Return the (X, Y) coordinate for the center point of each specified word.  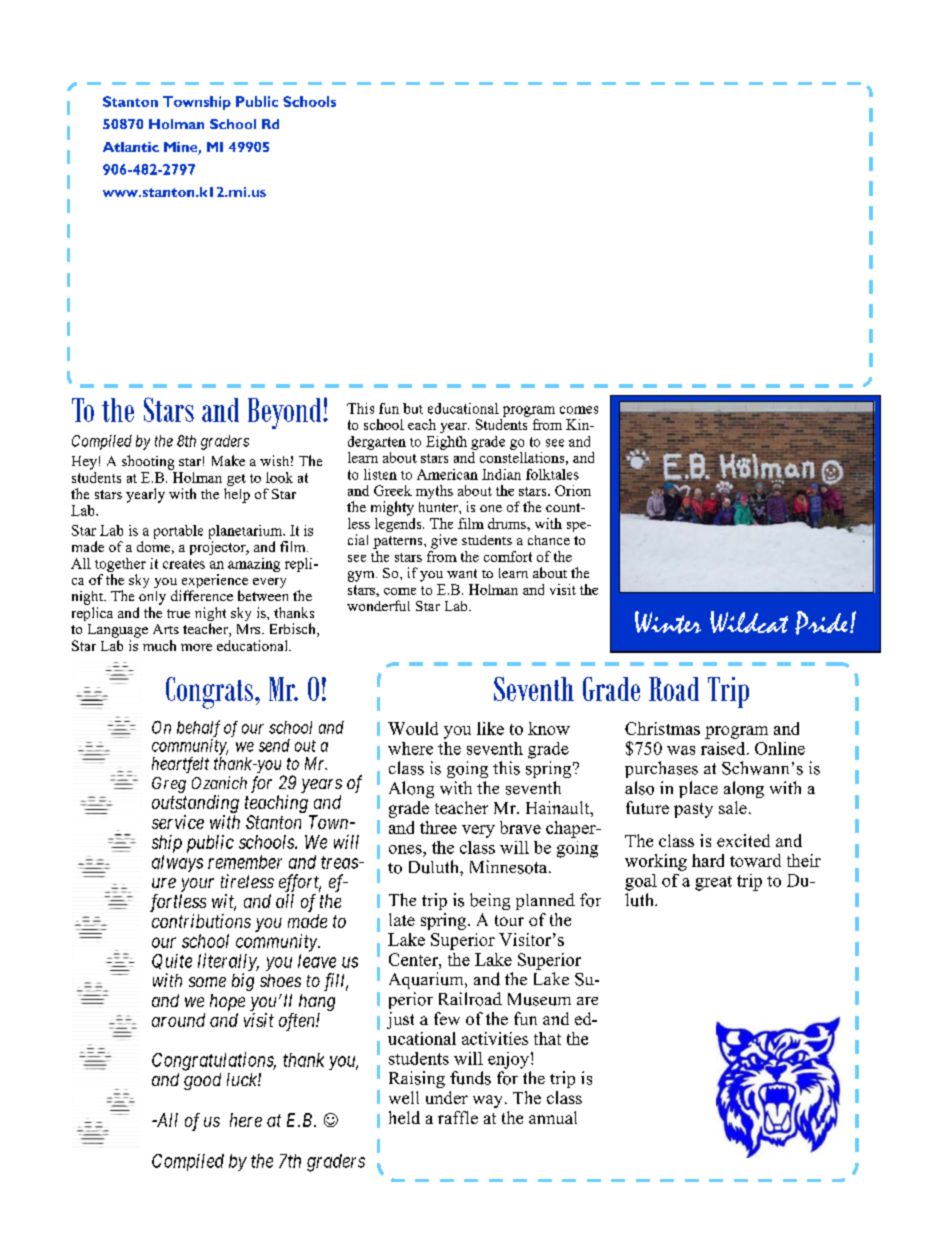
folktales (552, 474)
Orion (573, 490)
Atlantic (131, 147)
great (713, 883)
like (490, 728)
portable (178, 532)
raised (724, 748)
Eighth (446, 443)
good (202, 1081)
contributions (201, 921)
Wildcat (749, 622)
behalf (198, 728)
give (444, 541)
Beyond (286, 413)
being (490, 901)
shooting (148, 462)
